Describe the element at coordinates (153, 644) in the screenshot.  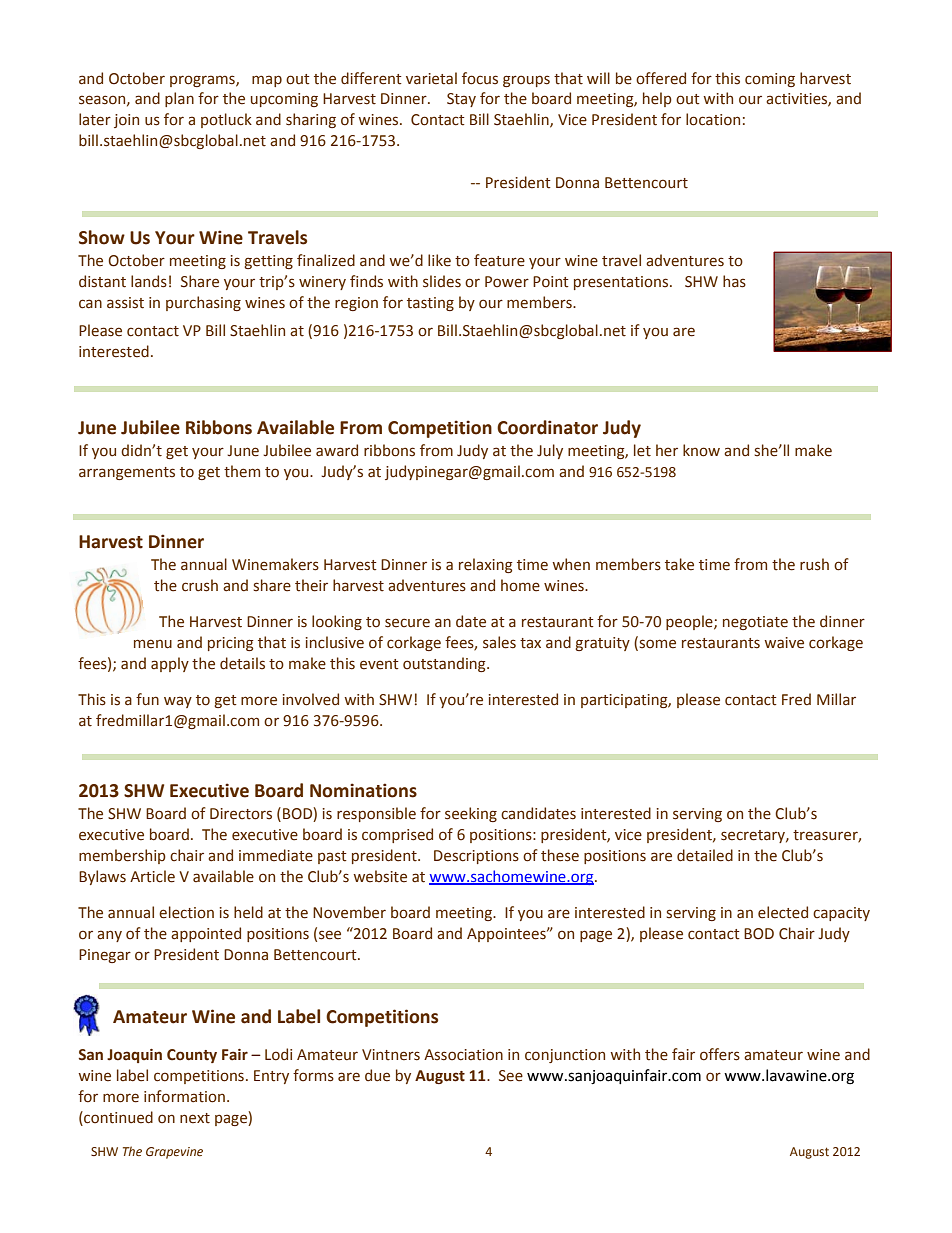
I see `menu` at that location.
